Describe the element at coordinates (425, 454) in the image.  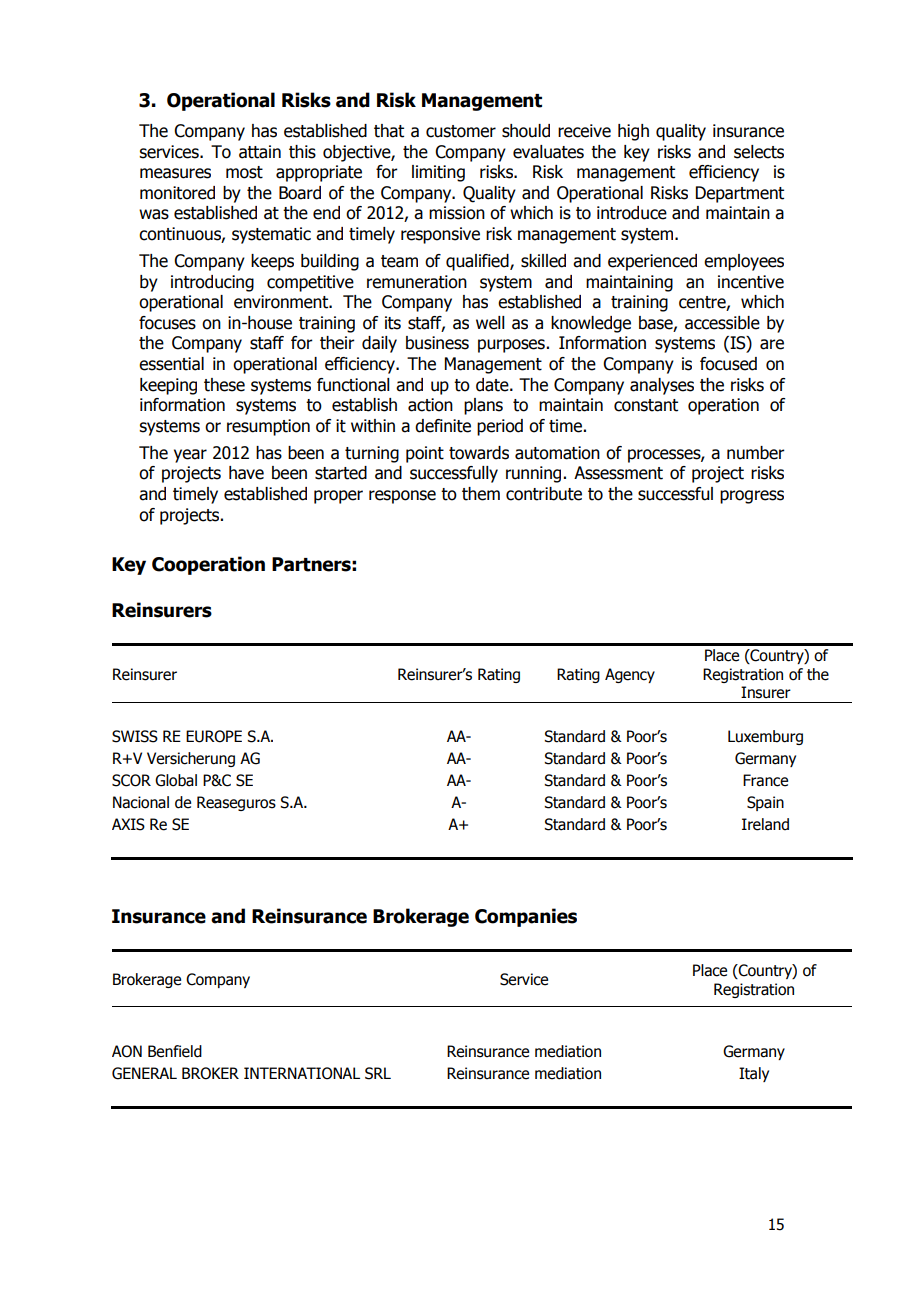
I see `point` at that location.
